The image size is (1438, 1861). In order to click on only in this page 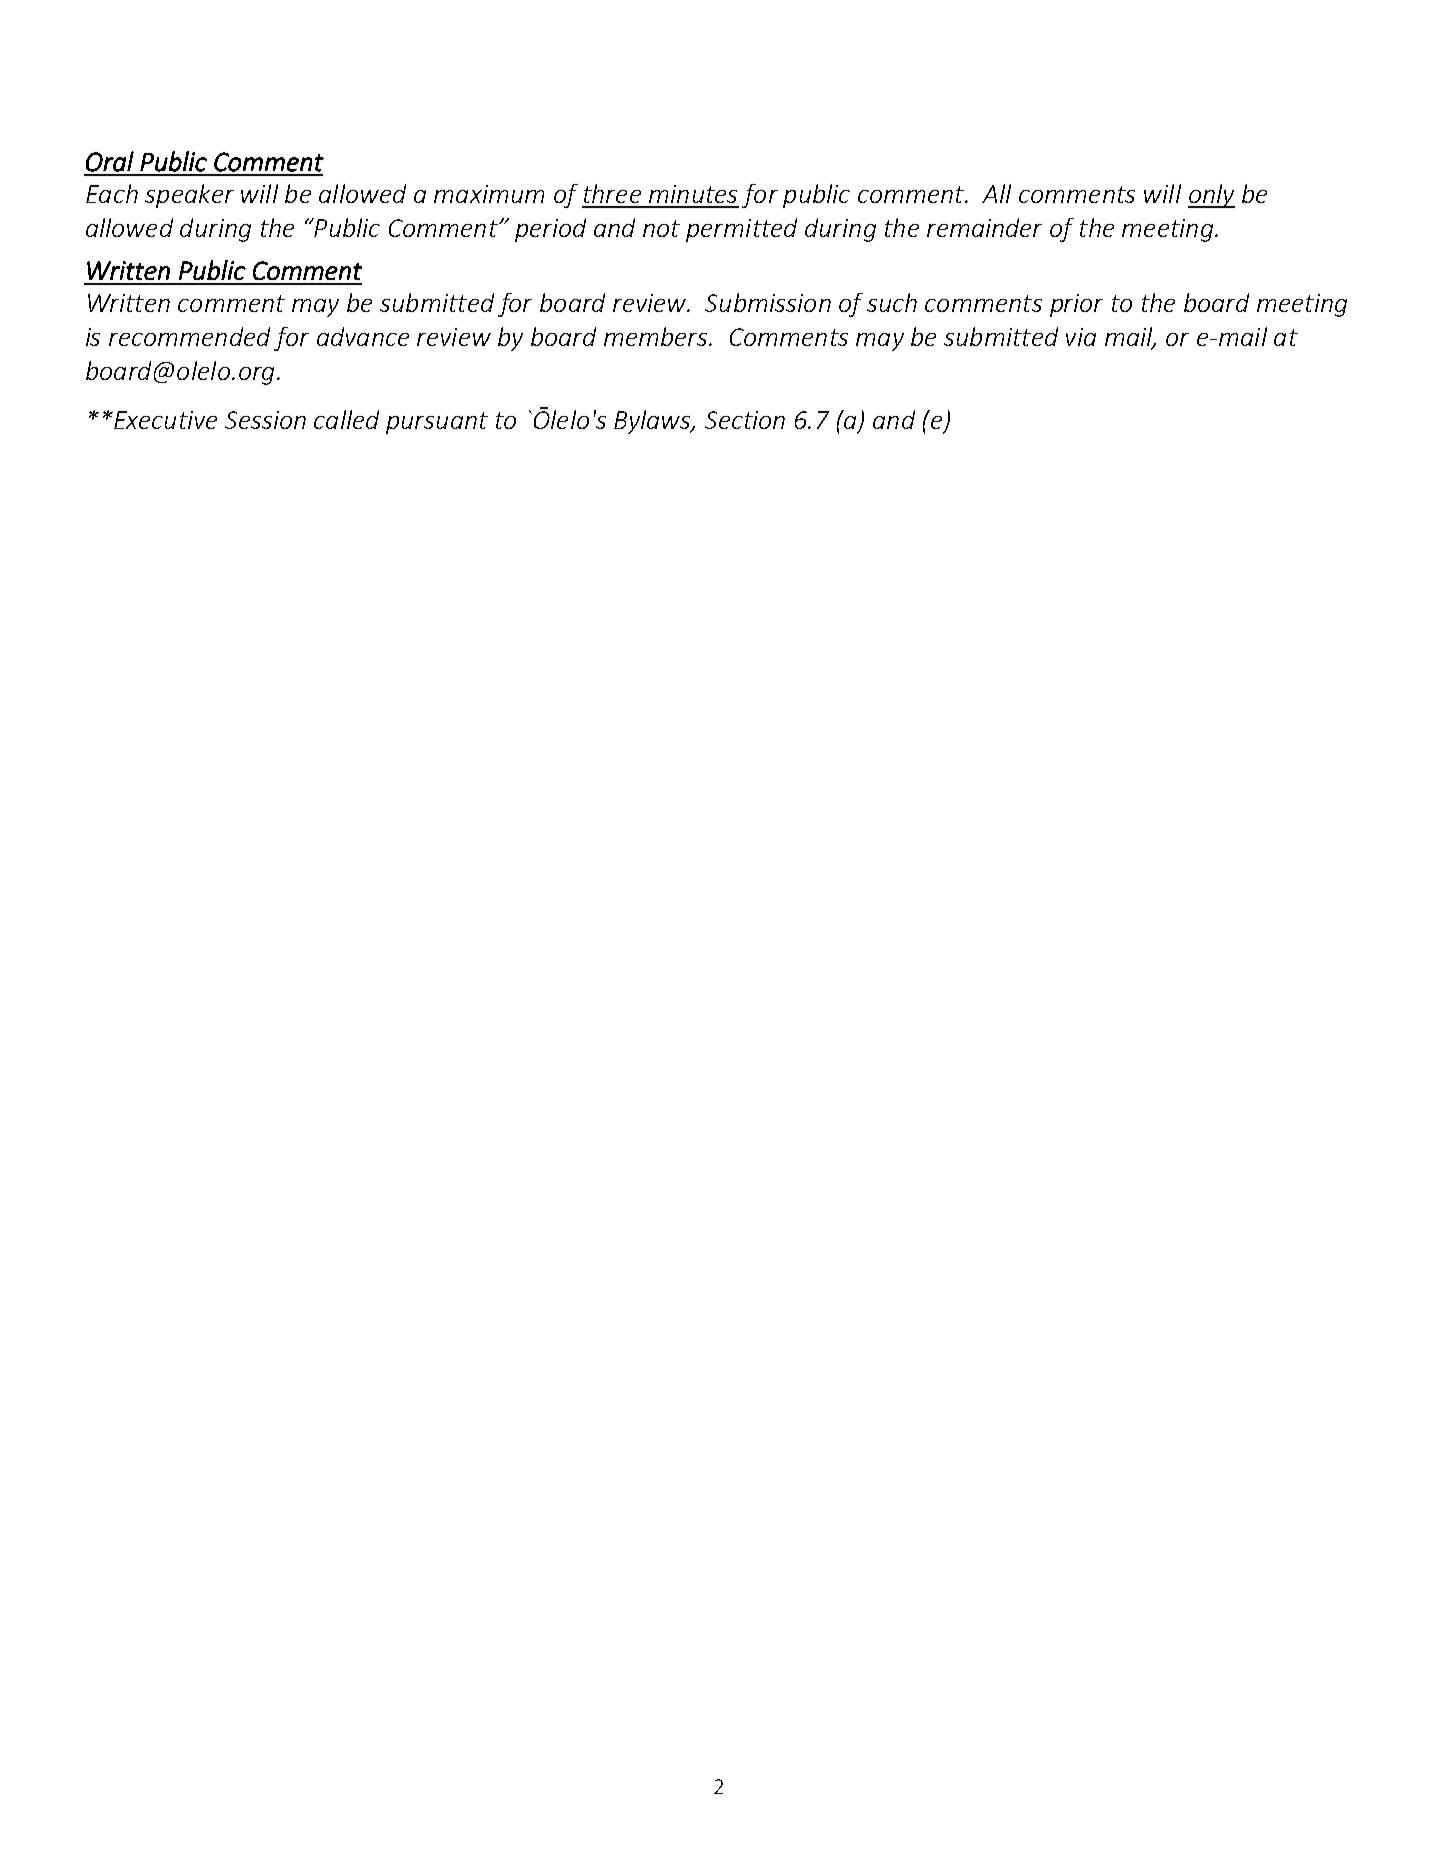, I will do `click(1211, 196)`.
